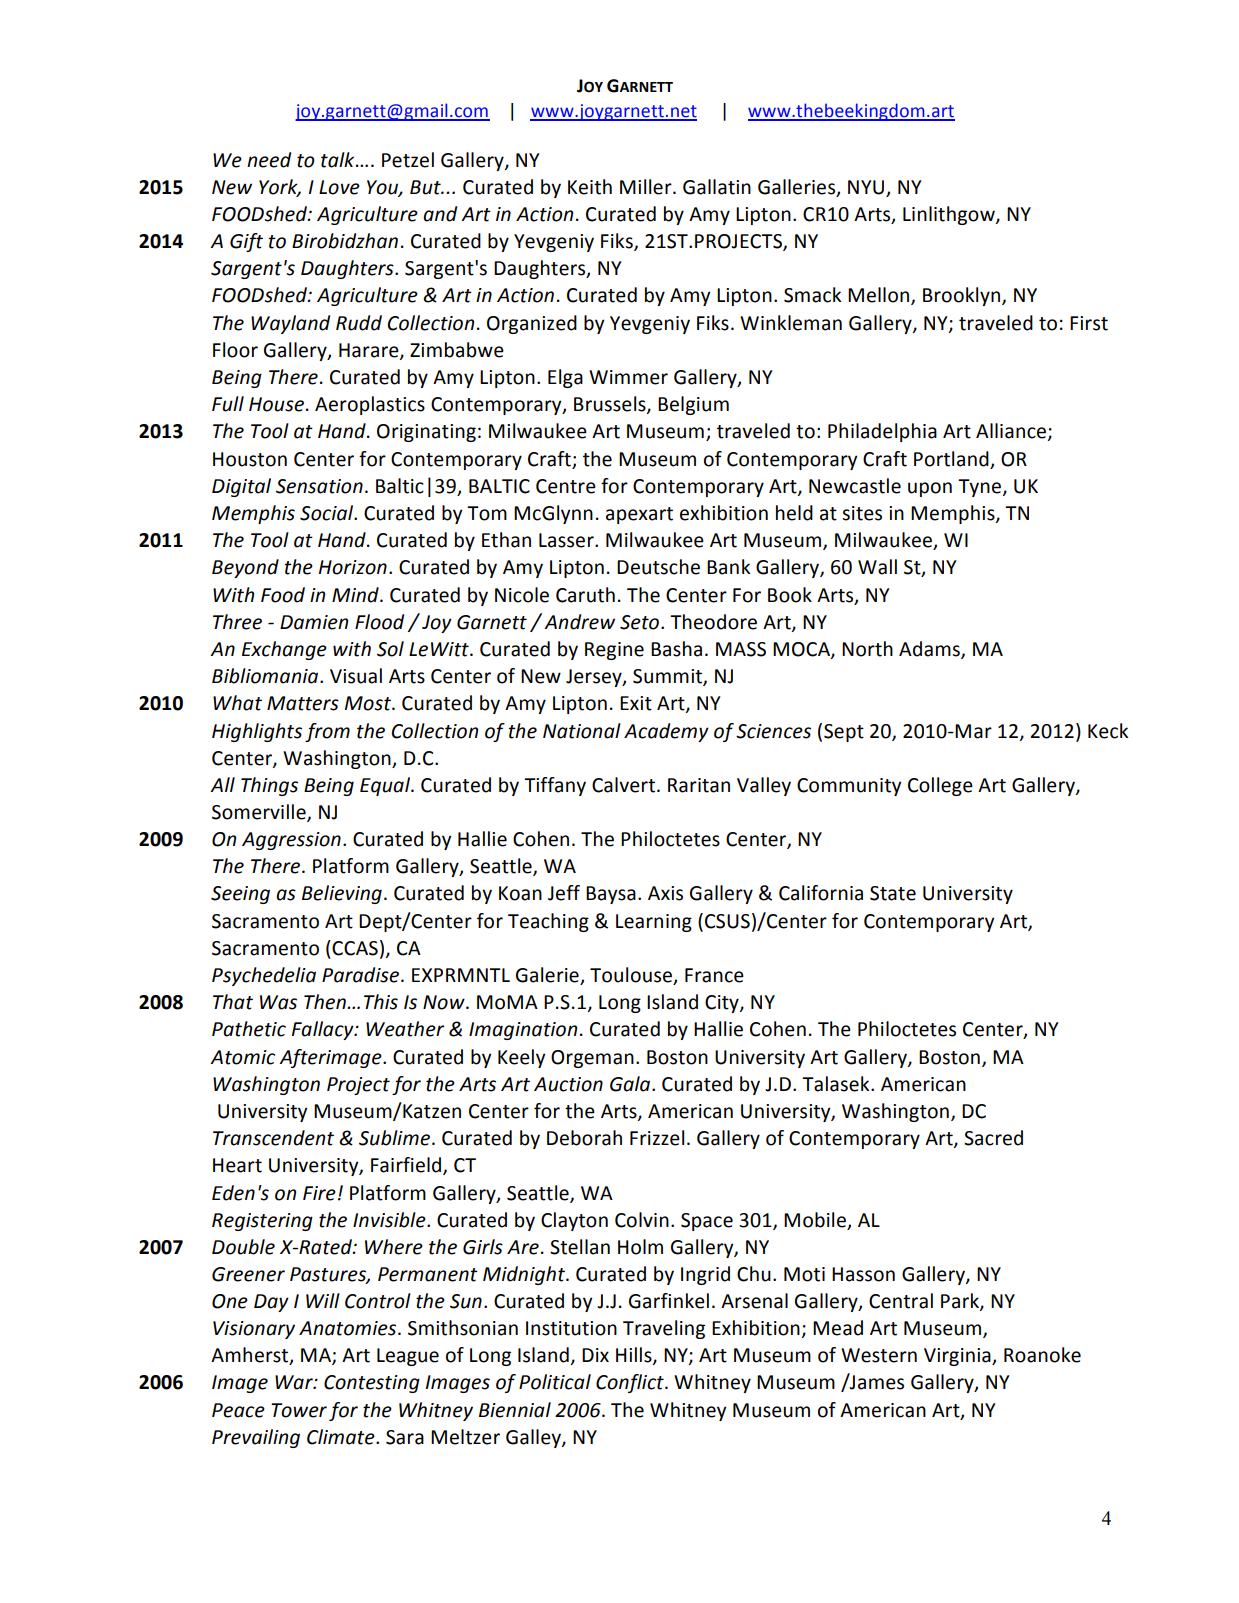 Image resolution: width=1239 pixels, height=1603 pixels. I want to click on NYU, so click(867, 188).
